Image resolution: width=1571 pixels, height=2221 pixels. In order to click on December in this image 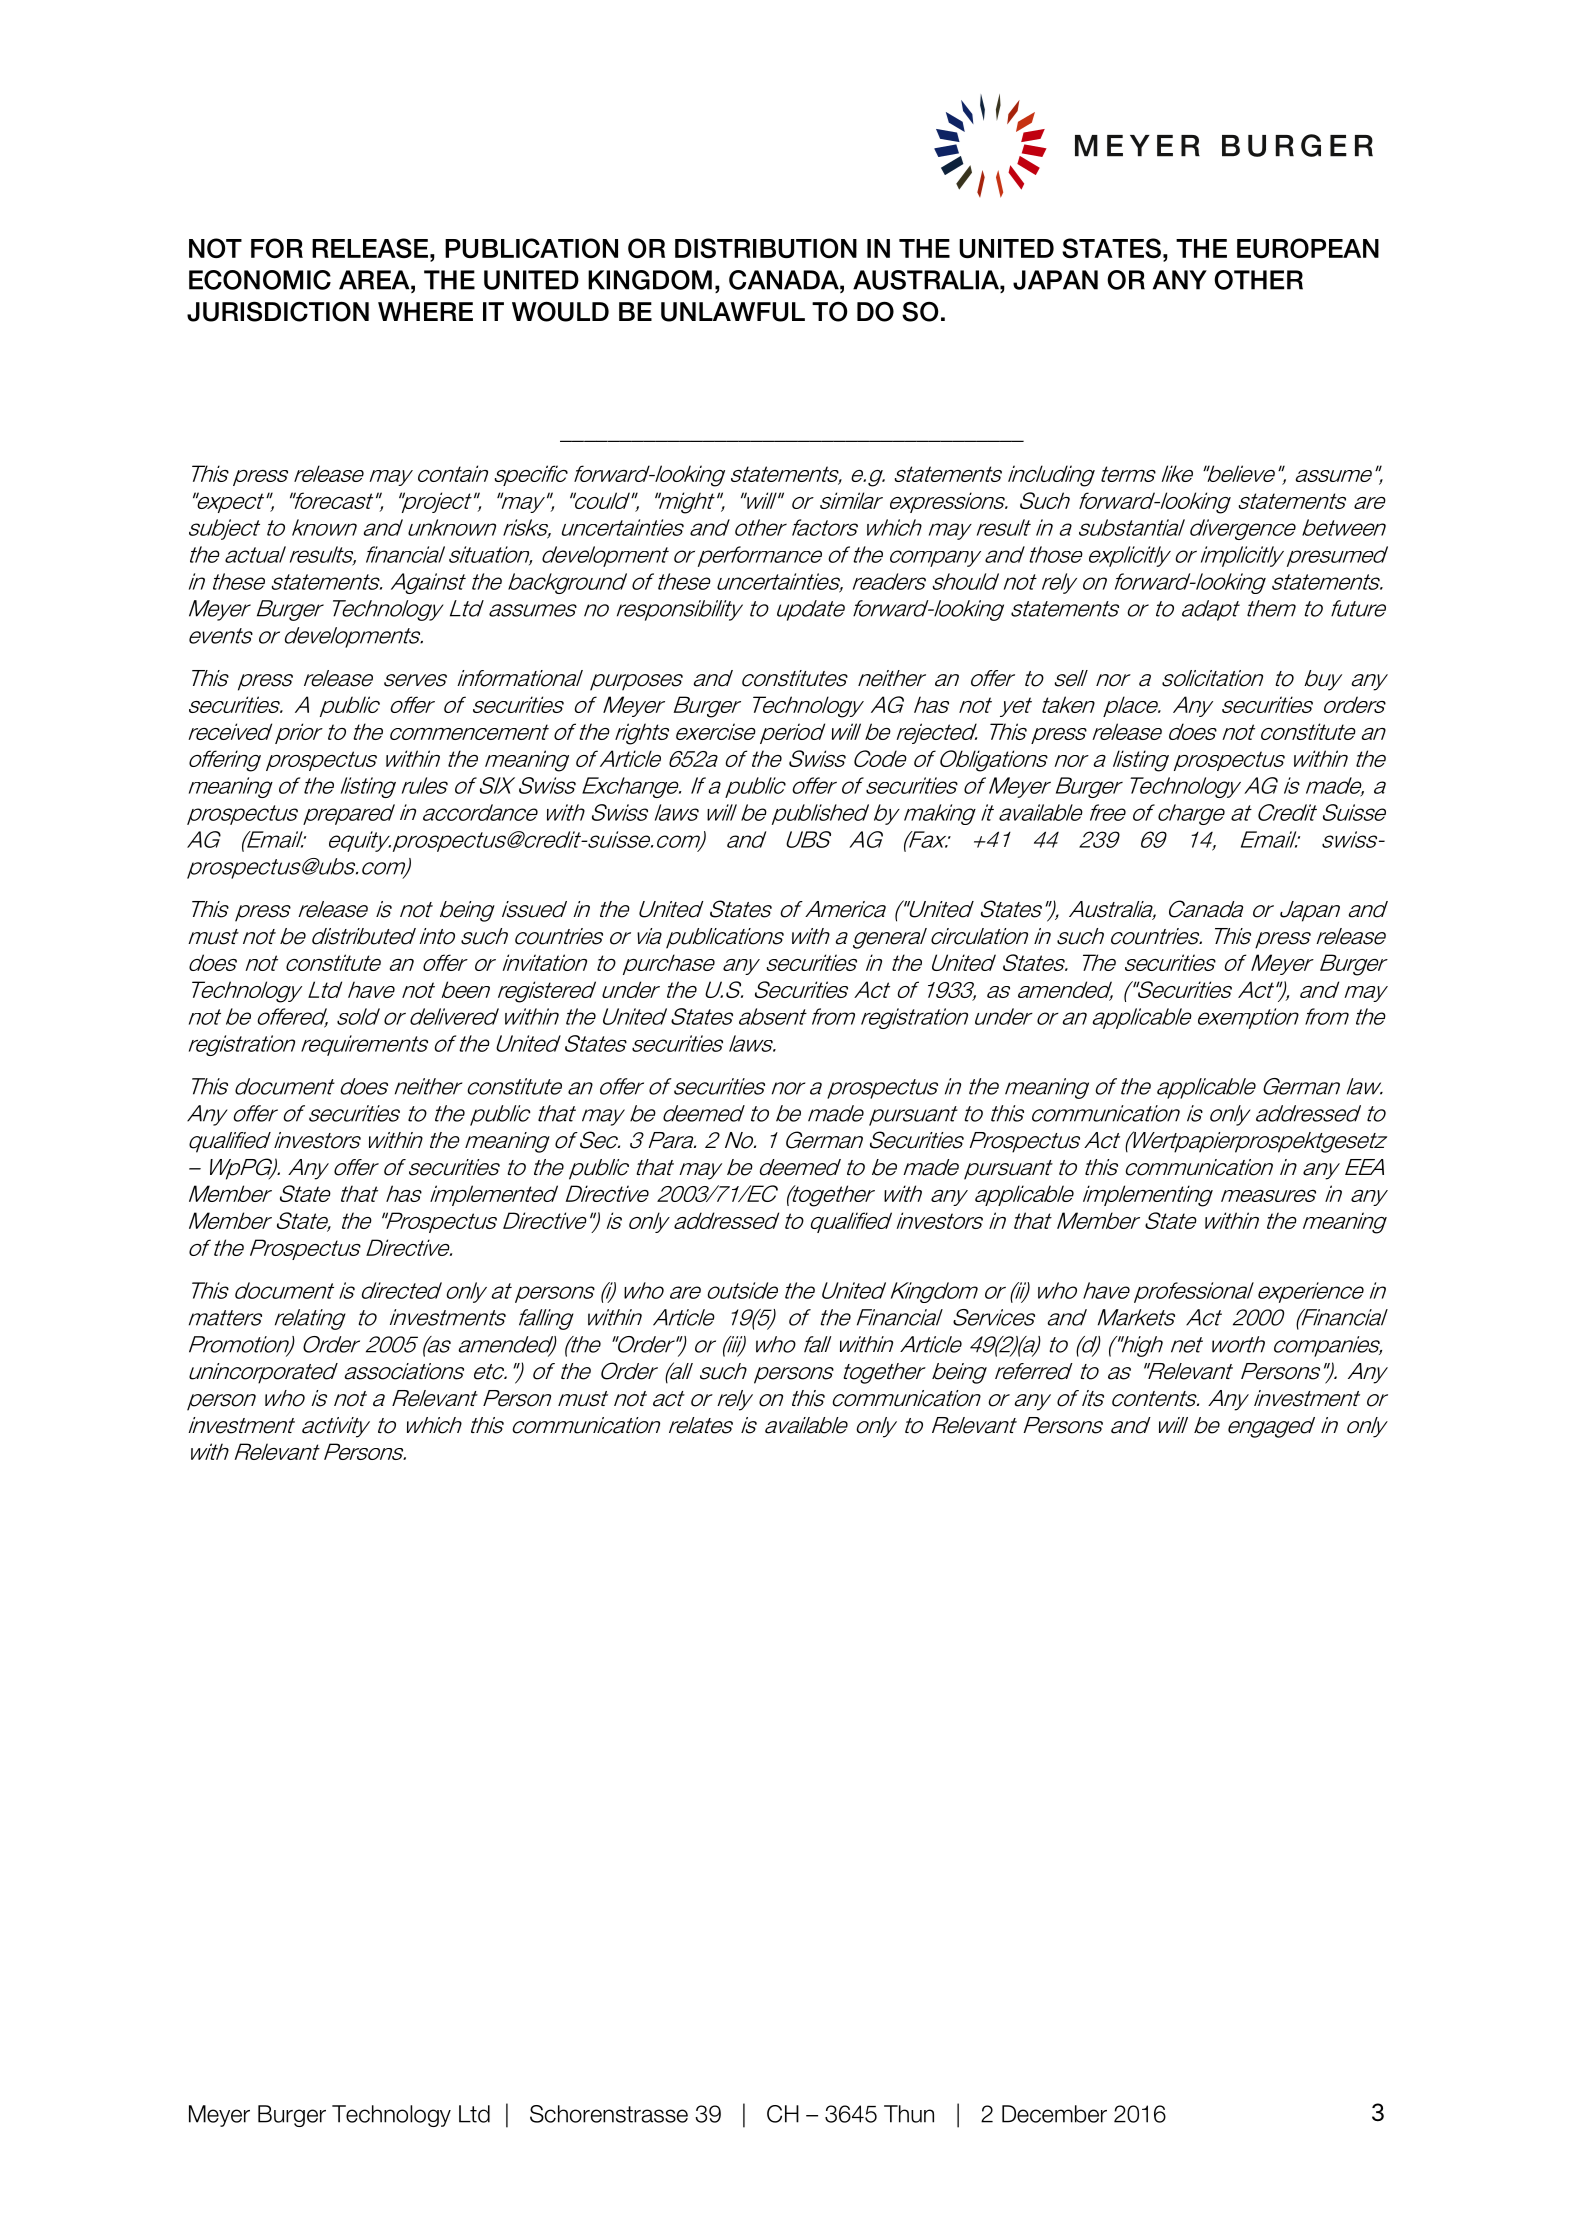, I will do `click(1054, 2114)`.
